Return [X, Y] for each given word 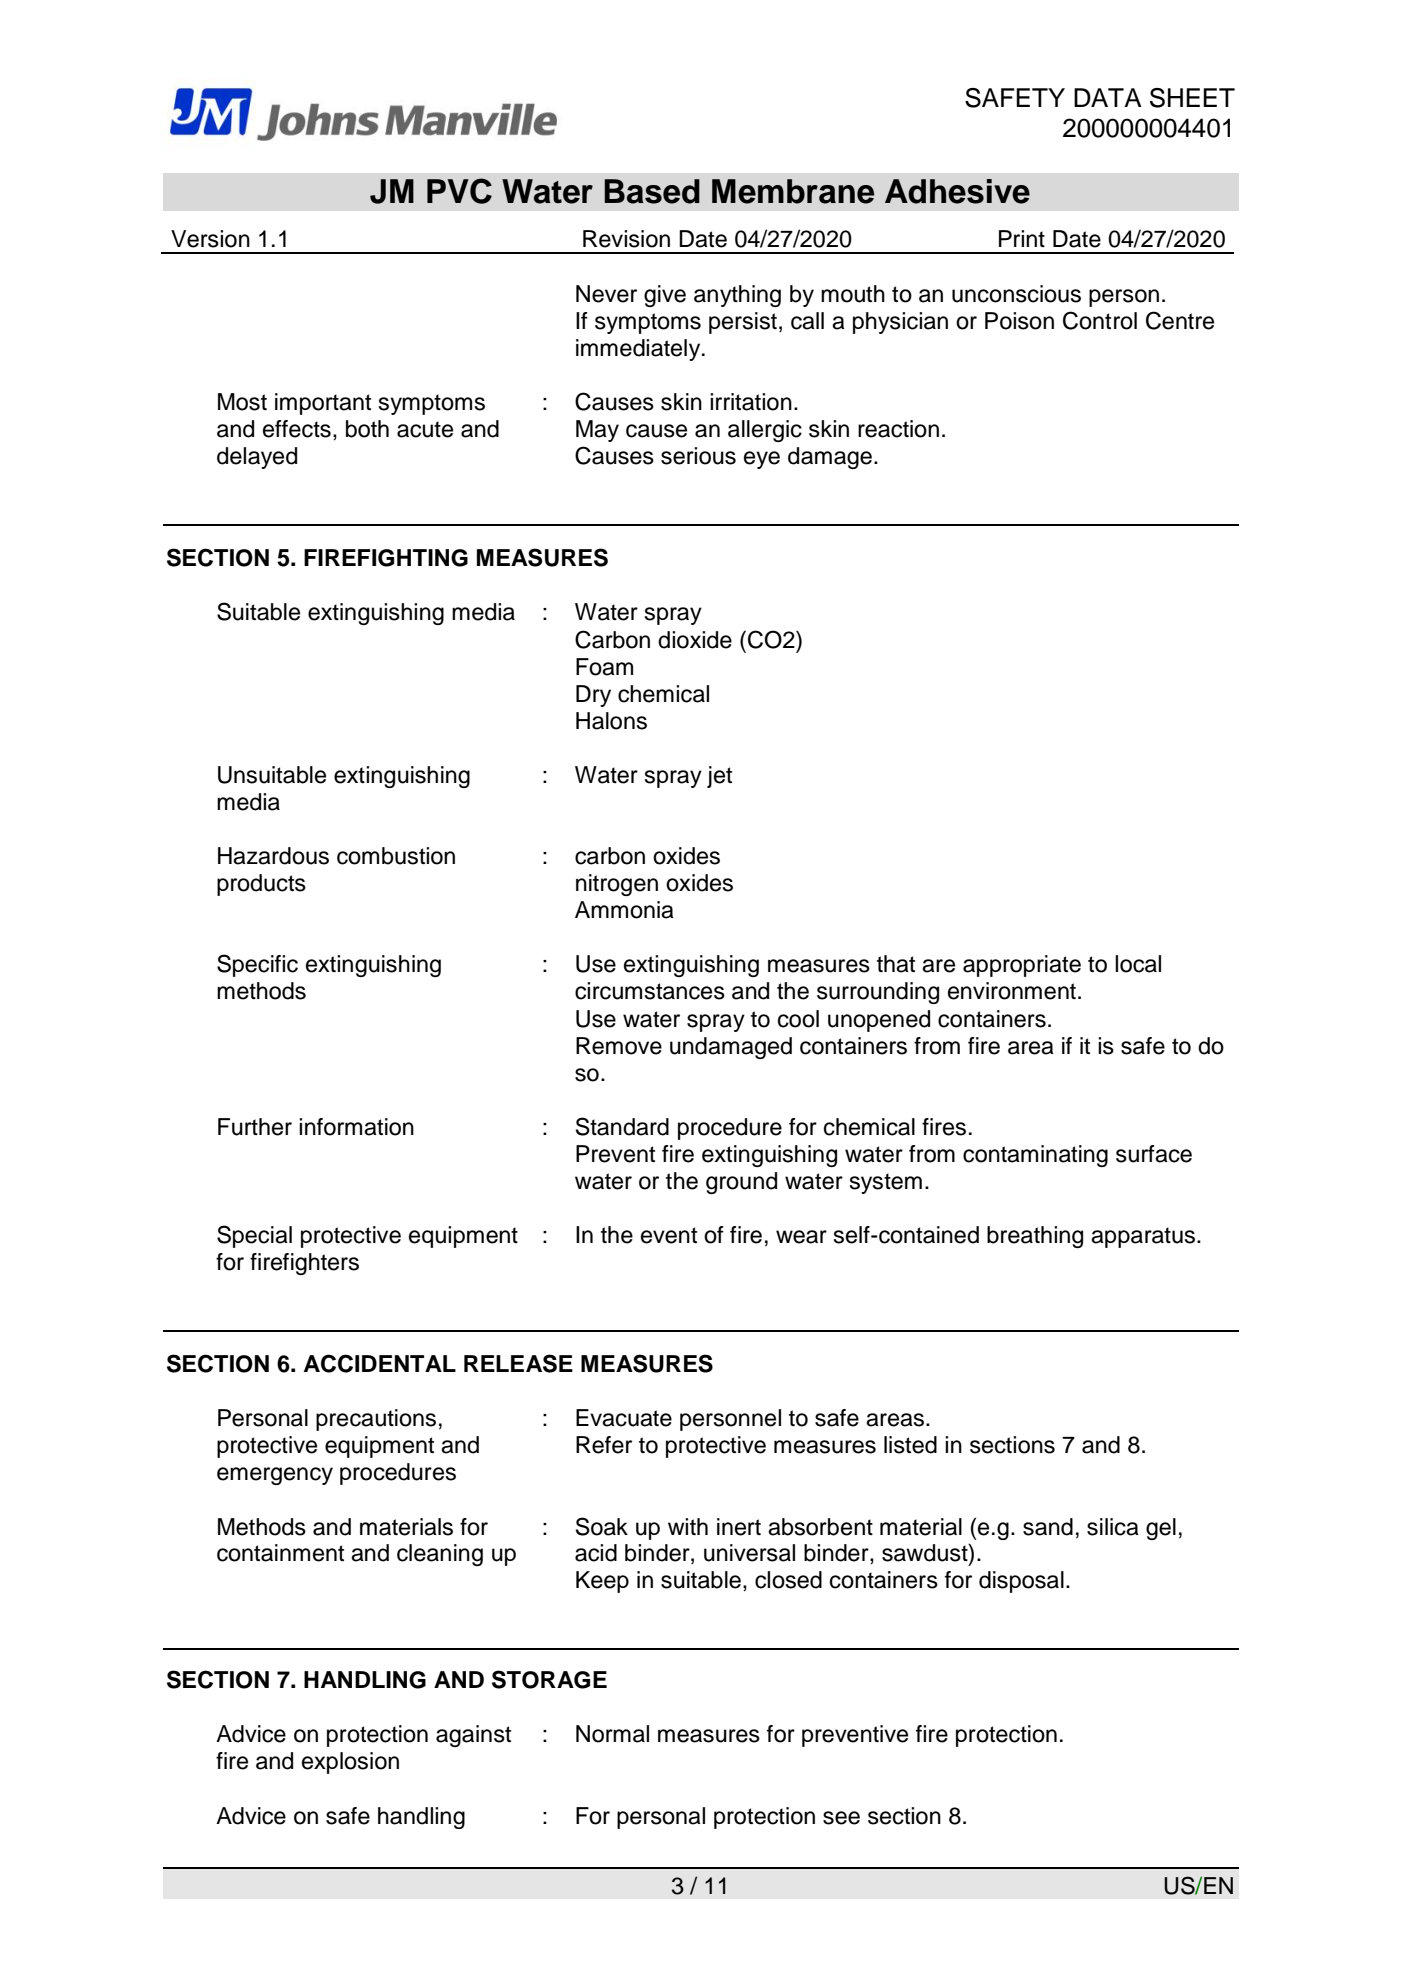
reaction [898, 429]
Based [652, 191]
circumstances [650, 991]
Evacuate [624, 1418]
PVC [459, 191]
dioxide [695, 640]
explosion [350, 1763]
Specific [257, 965]
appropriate [1022, 966]
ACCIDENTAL [380, 1363]
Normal [612, 1734]
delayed [257, 458]
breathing [1035, 1237]
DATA [1108, 97]
